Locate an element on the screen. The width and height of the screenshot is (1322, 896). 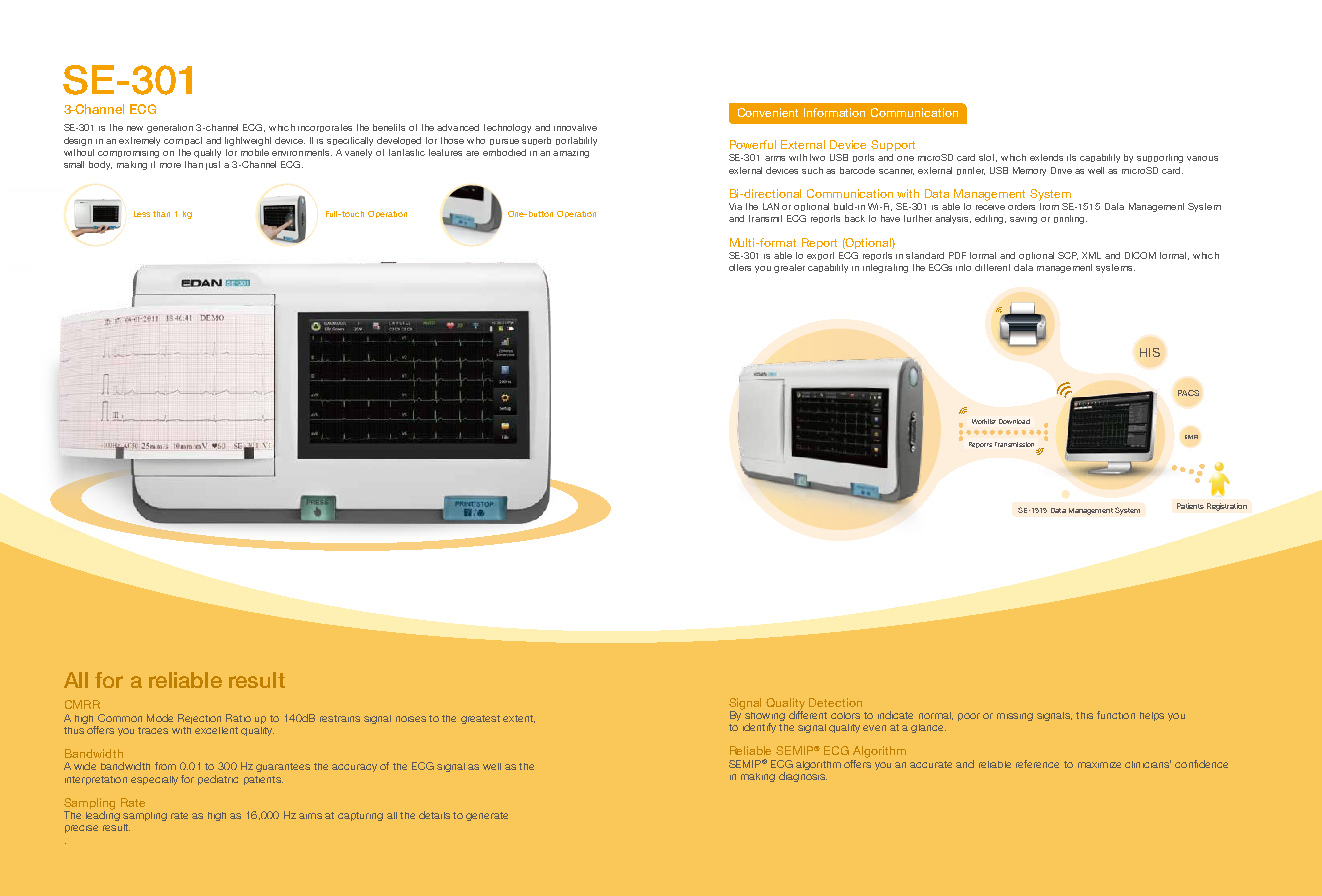
innovative is located at coordinates (575, 127).
